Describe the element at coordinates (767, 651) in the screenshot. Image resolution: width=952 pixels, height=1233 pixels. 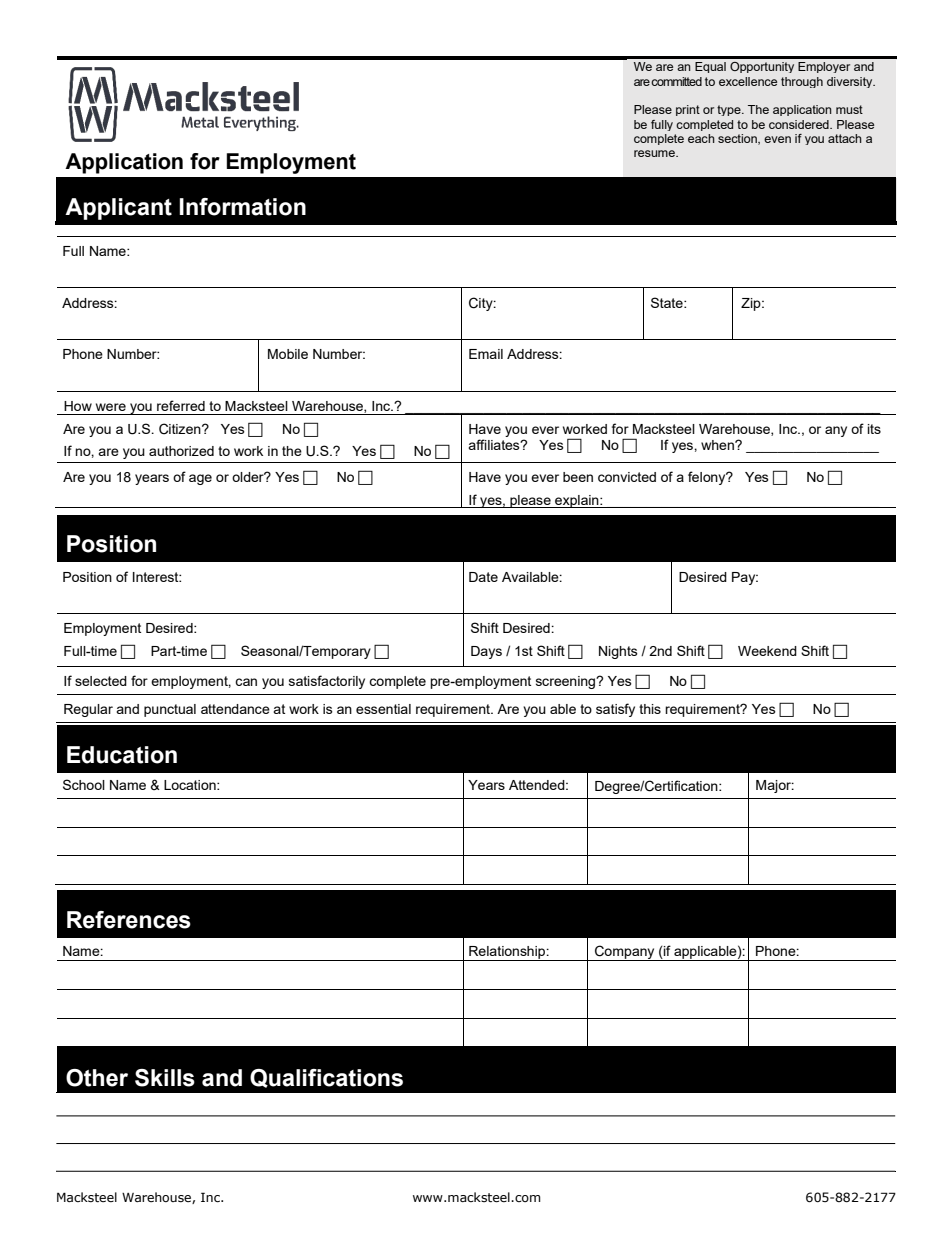
I see `Weekend` at that location.
